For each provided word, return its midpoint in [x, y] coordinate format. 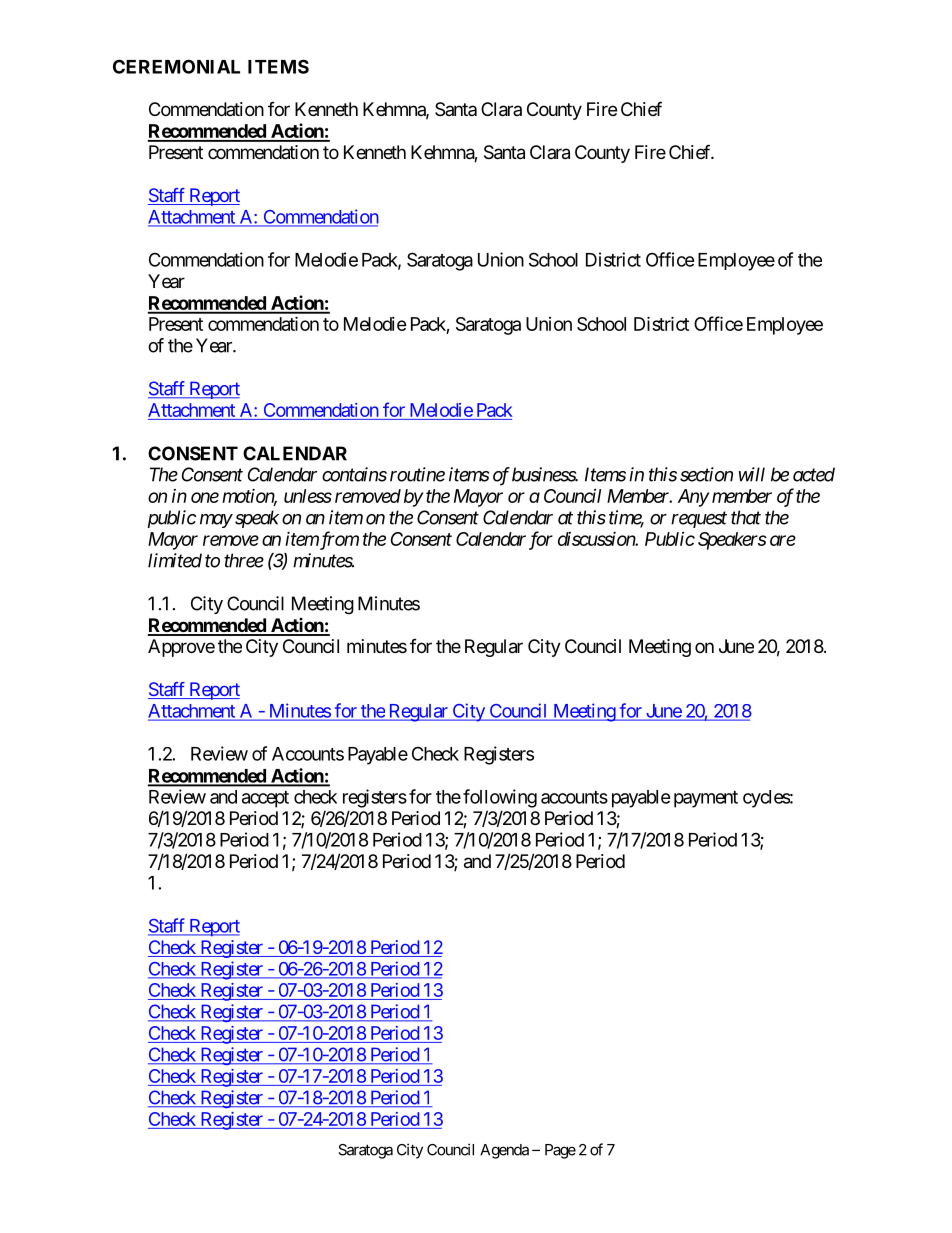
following [500, 798]
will [751, 474]
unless [308, 496]
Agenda [504, 1151]
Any [693, 498]
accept [265, 799]
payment [706, 799]
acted [814, 474]
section [706, 474]
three [244, 560]
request [699, 520]
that [746, 517]
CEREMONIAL [176, 66]
